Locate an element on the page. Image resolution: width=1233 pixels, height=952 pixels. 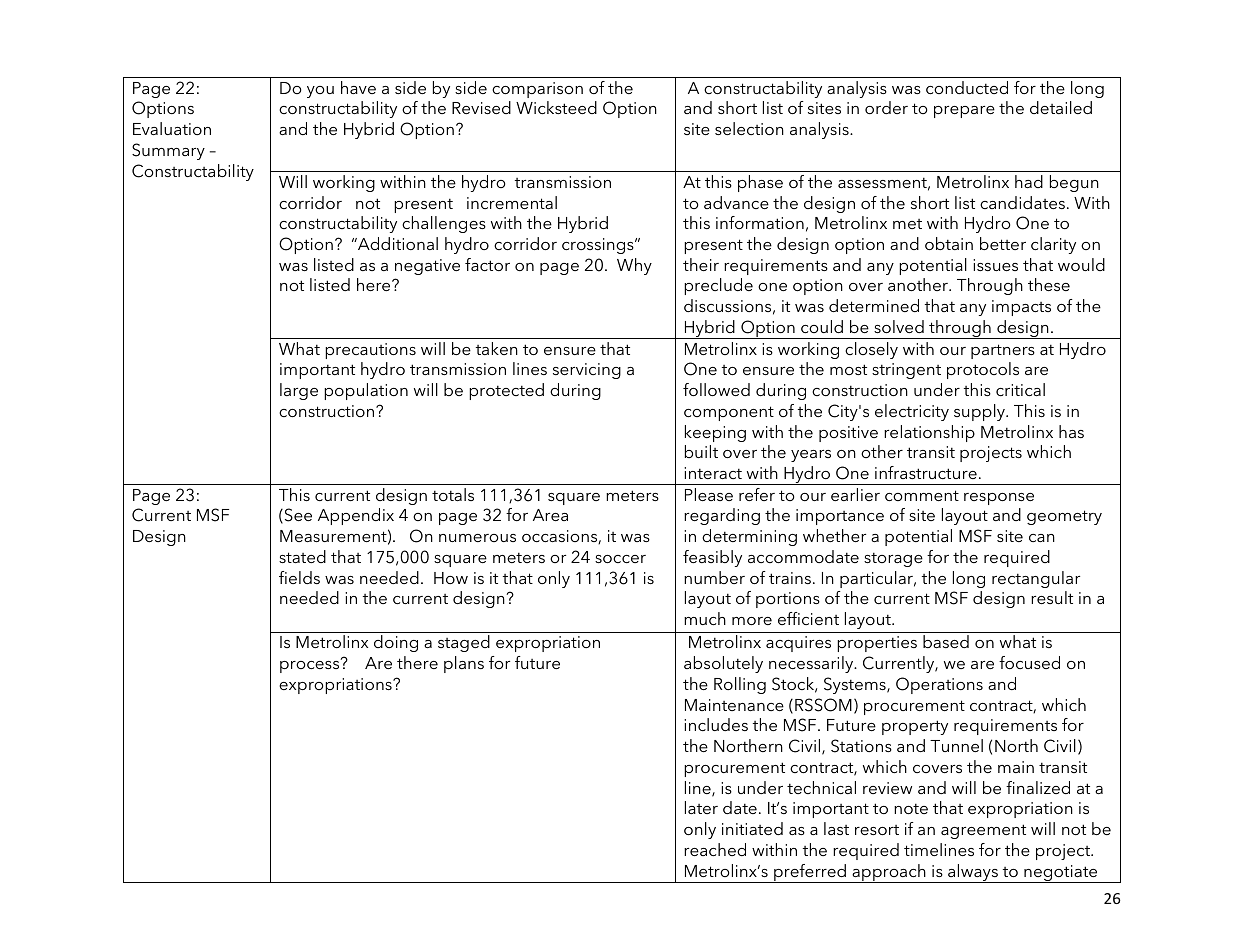
Operations is located at coordinates (939, 685).
